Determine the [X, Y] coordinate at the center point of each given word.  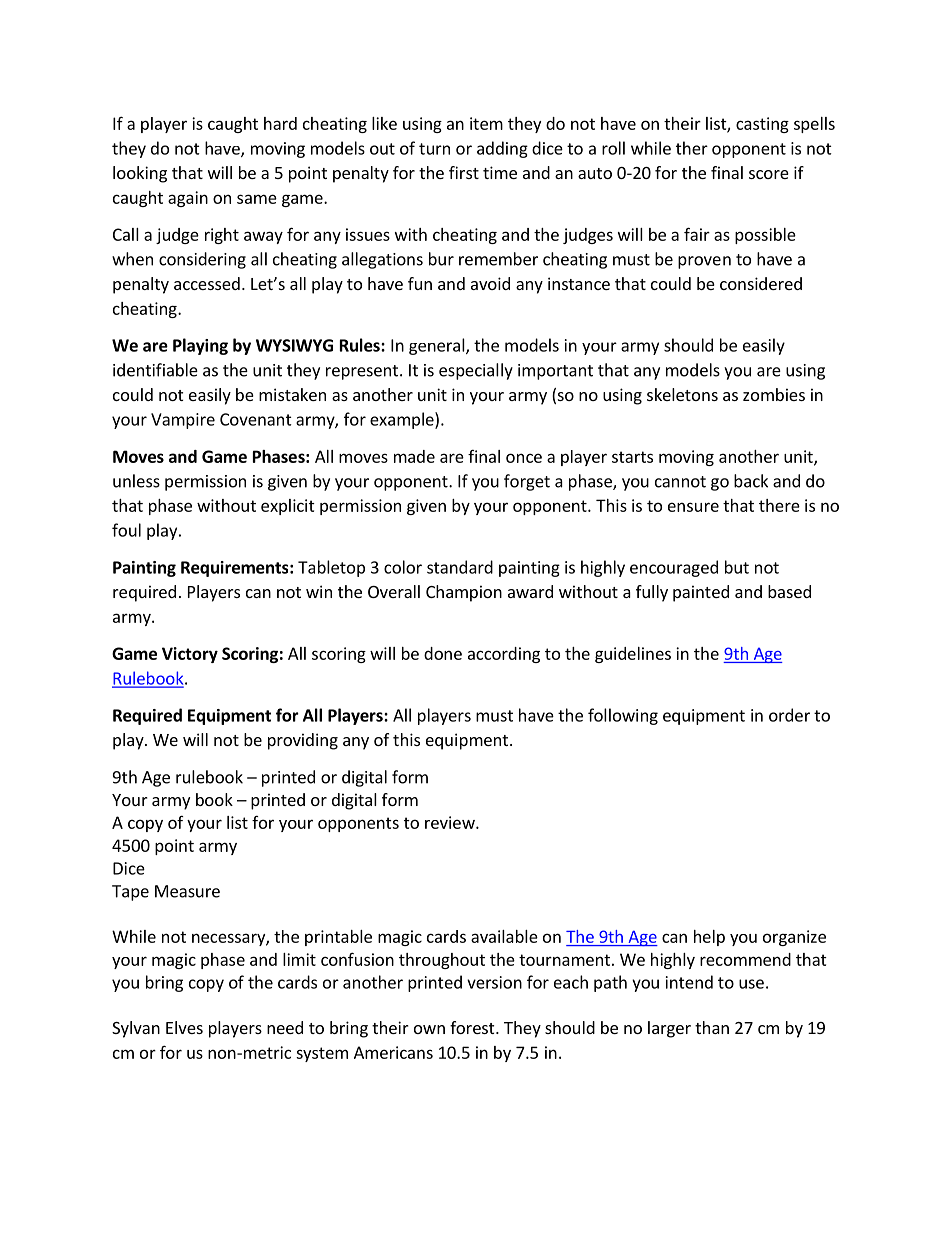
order [789, 715]
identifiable [155, 370]
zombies [774, 394]
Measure [187, 891]
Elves [184, 1027]
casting [762, 125]
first [464, 172]
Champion [464, 593]
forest [473, 1027]
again [188, 199]
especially [476, 371]
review [451, 822]
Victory [190, 655]
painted [701, 593]
